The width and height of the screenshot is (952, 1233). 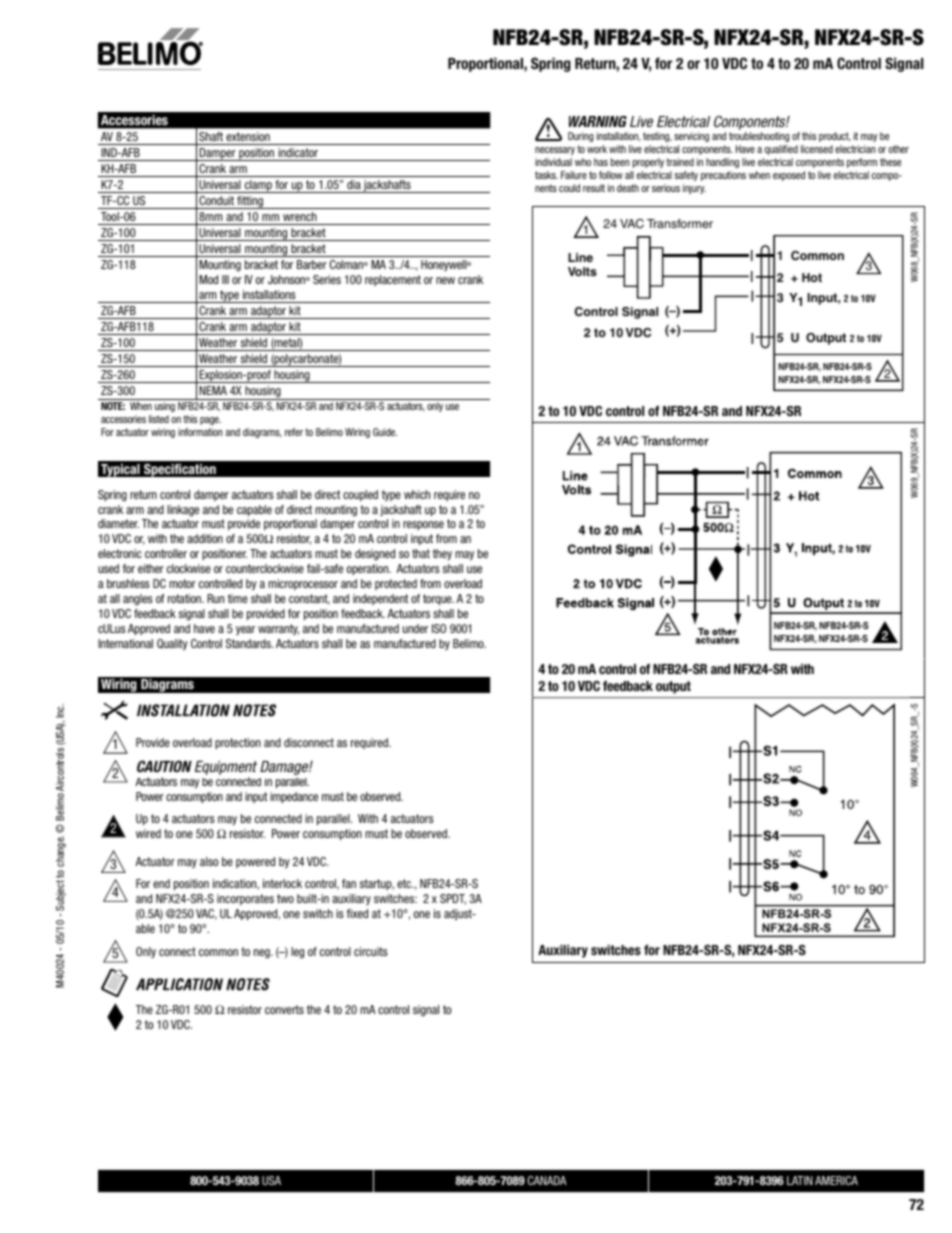 What do you see at coordinates (453, 899) in the screenshot?
I see `SPDT` at bounding box center [453, 899].
